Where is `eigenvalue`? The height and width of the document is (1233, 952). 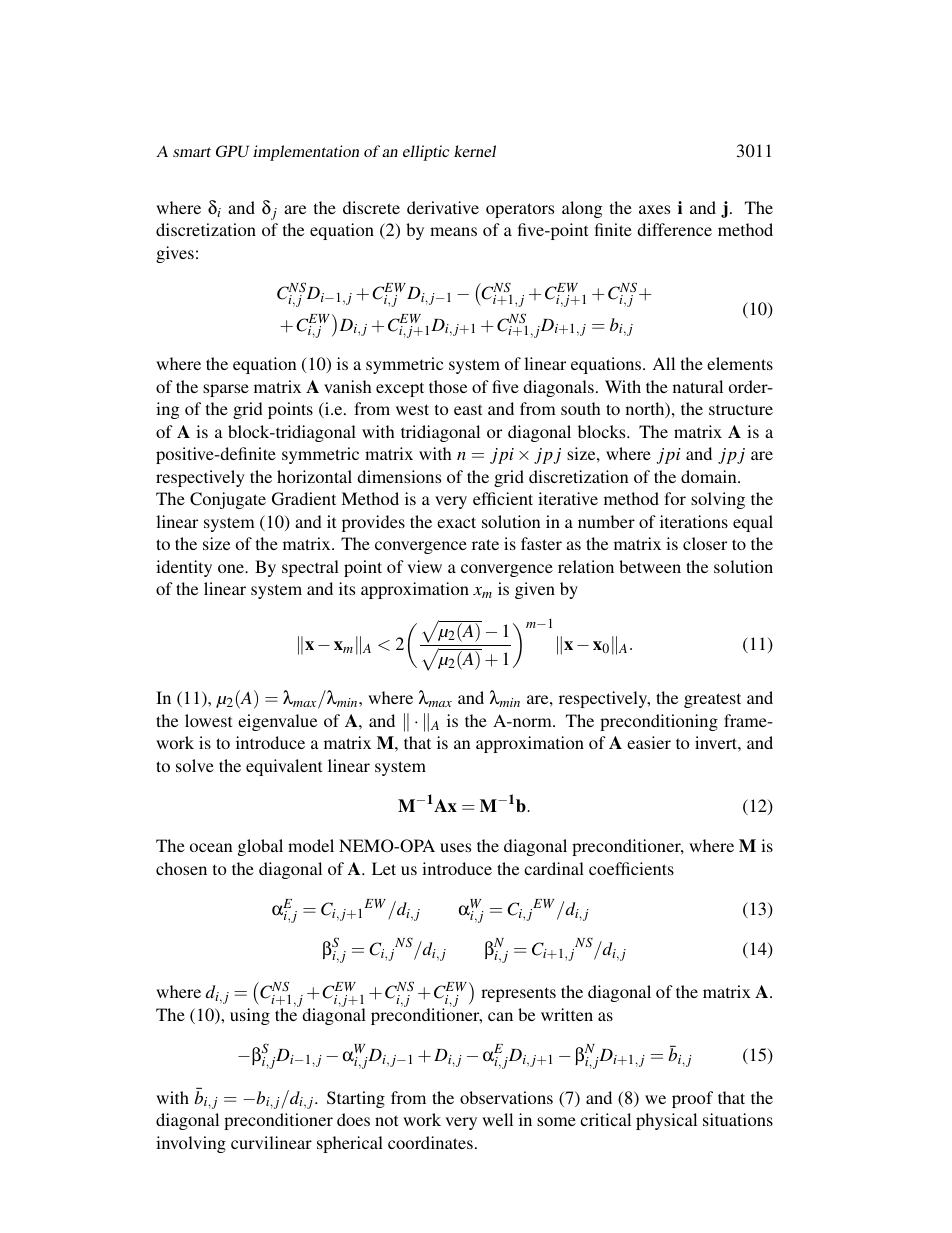
eigenvalue is located at coordinates (277, 722).
